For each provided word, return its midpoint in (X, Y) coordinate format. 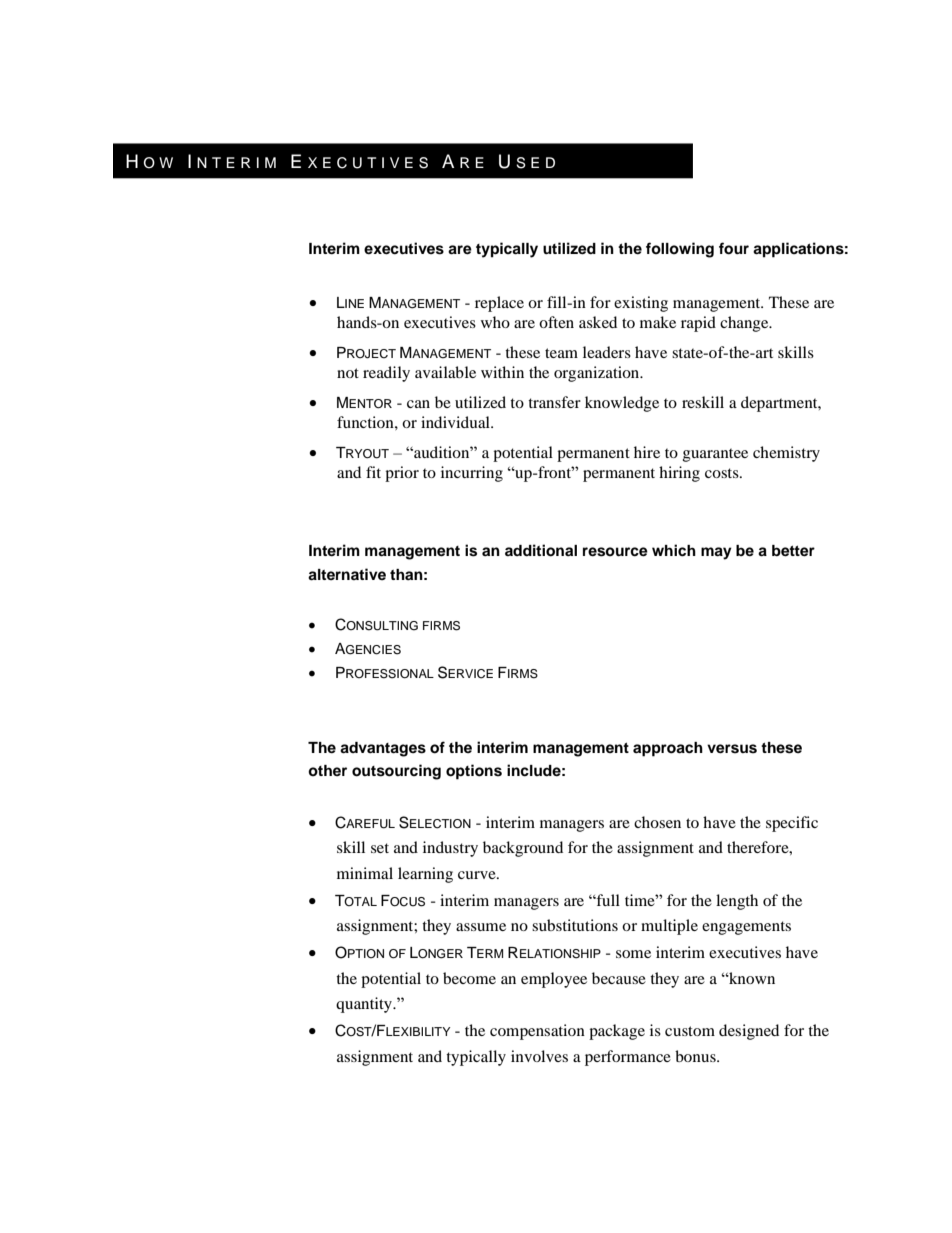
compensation (537, 1032)
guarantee (715, 455)
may (716, 553)
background (523, 849)
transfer (554, 402)
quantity (365, 1005)
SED (535, 163)
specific (792, 824)
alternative (347, 574)
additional (541, 550)
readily (386, 374)
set (380, 848)
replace (499, 304)
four (734, 248)
